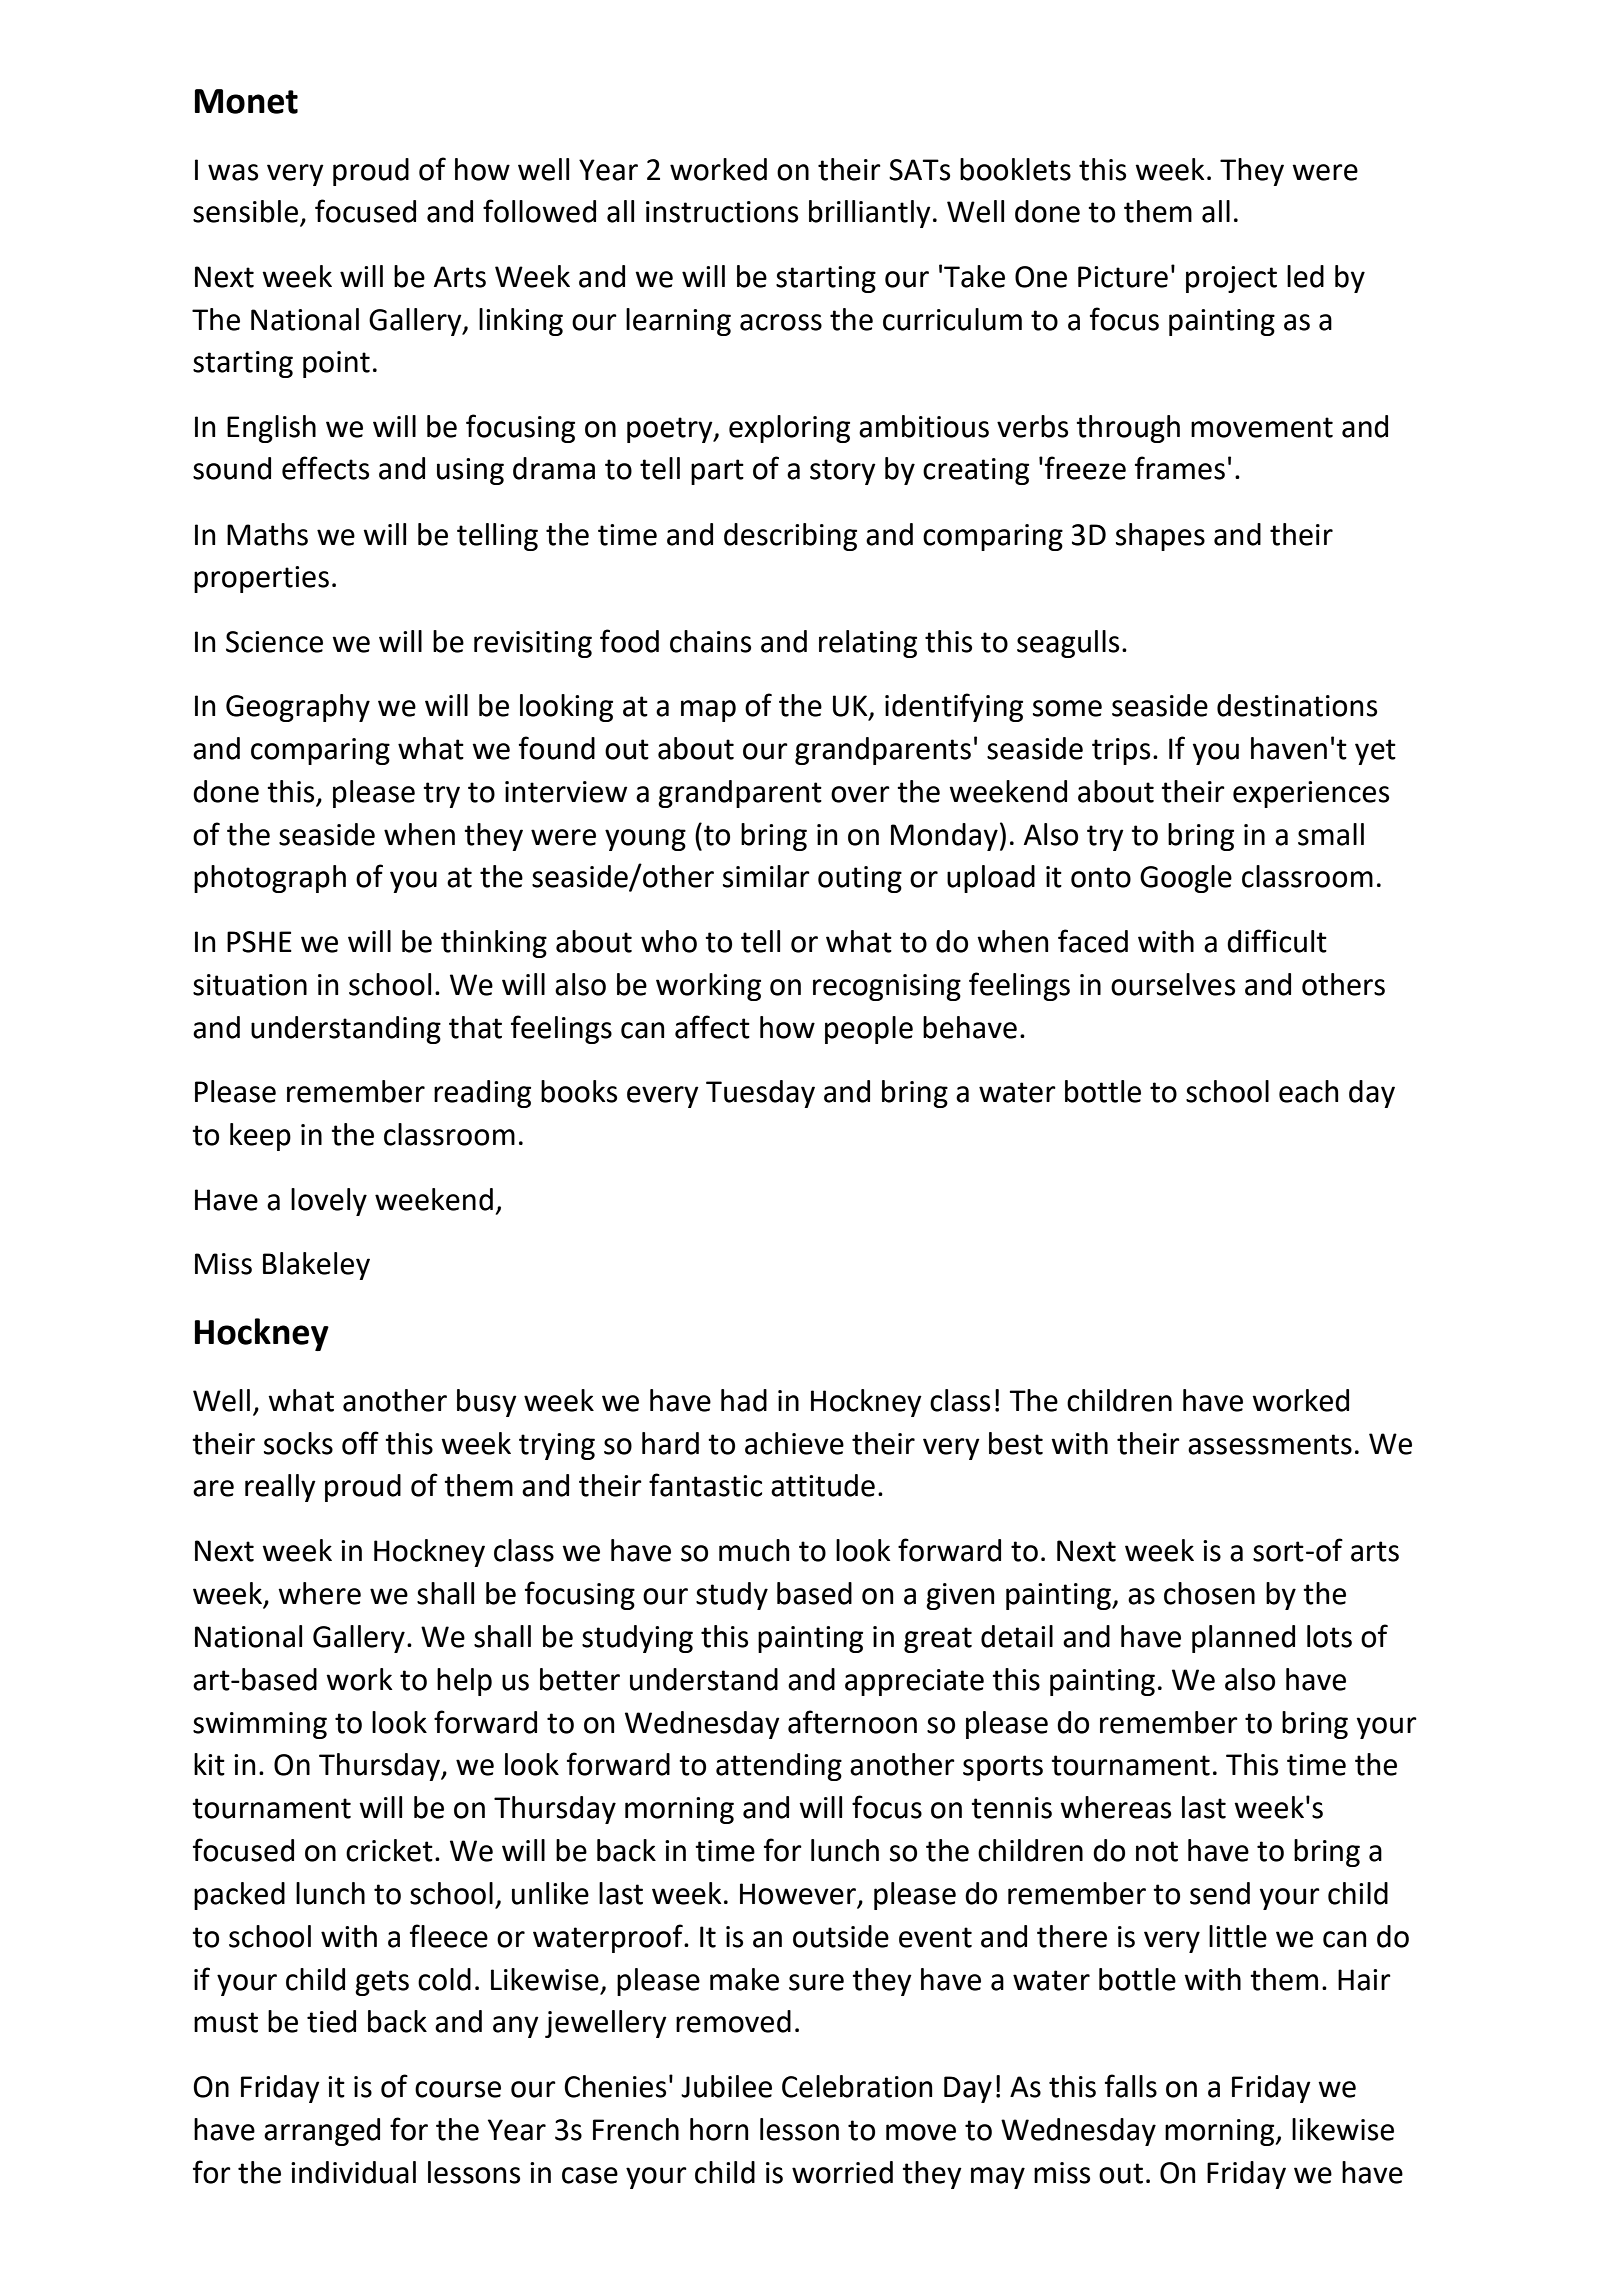 Image resolution: width=1614 pixels, height=2282 pixels. What do you see at coordinates (760, 1094) in the document?
I see `Tuesday` at bounding box center [760, 1094].
